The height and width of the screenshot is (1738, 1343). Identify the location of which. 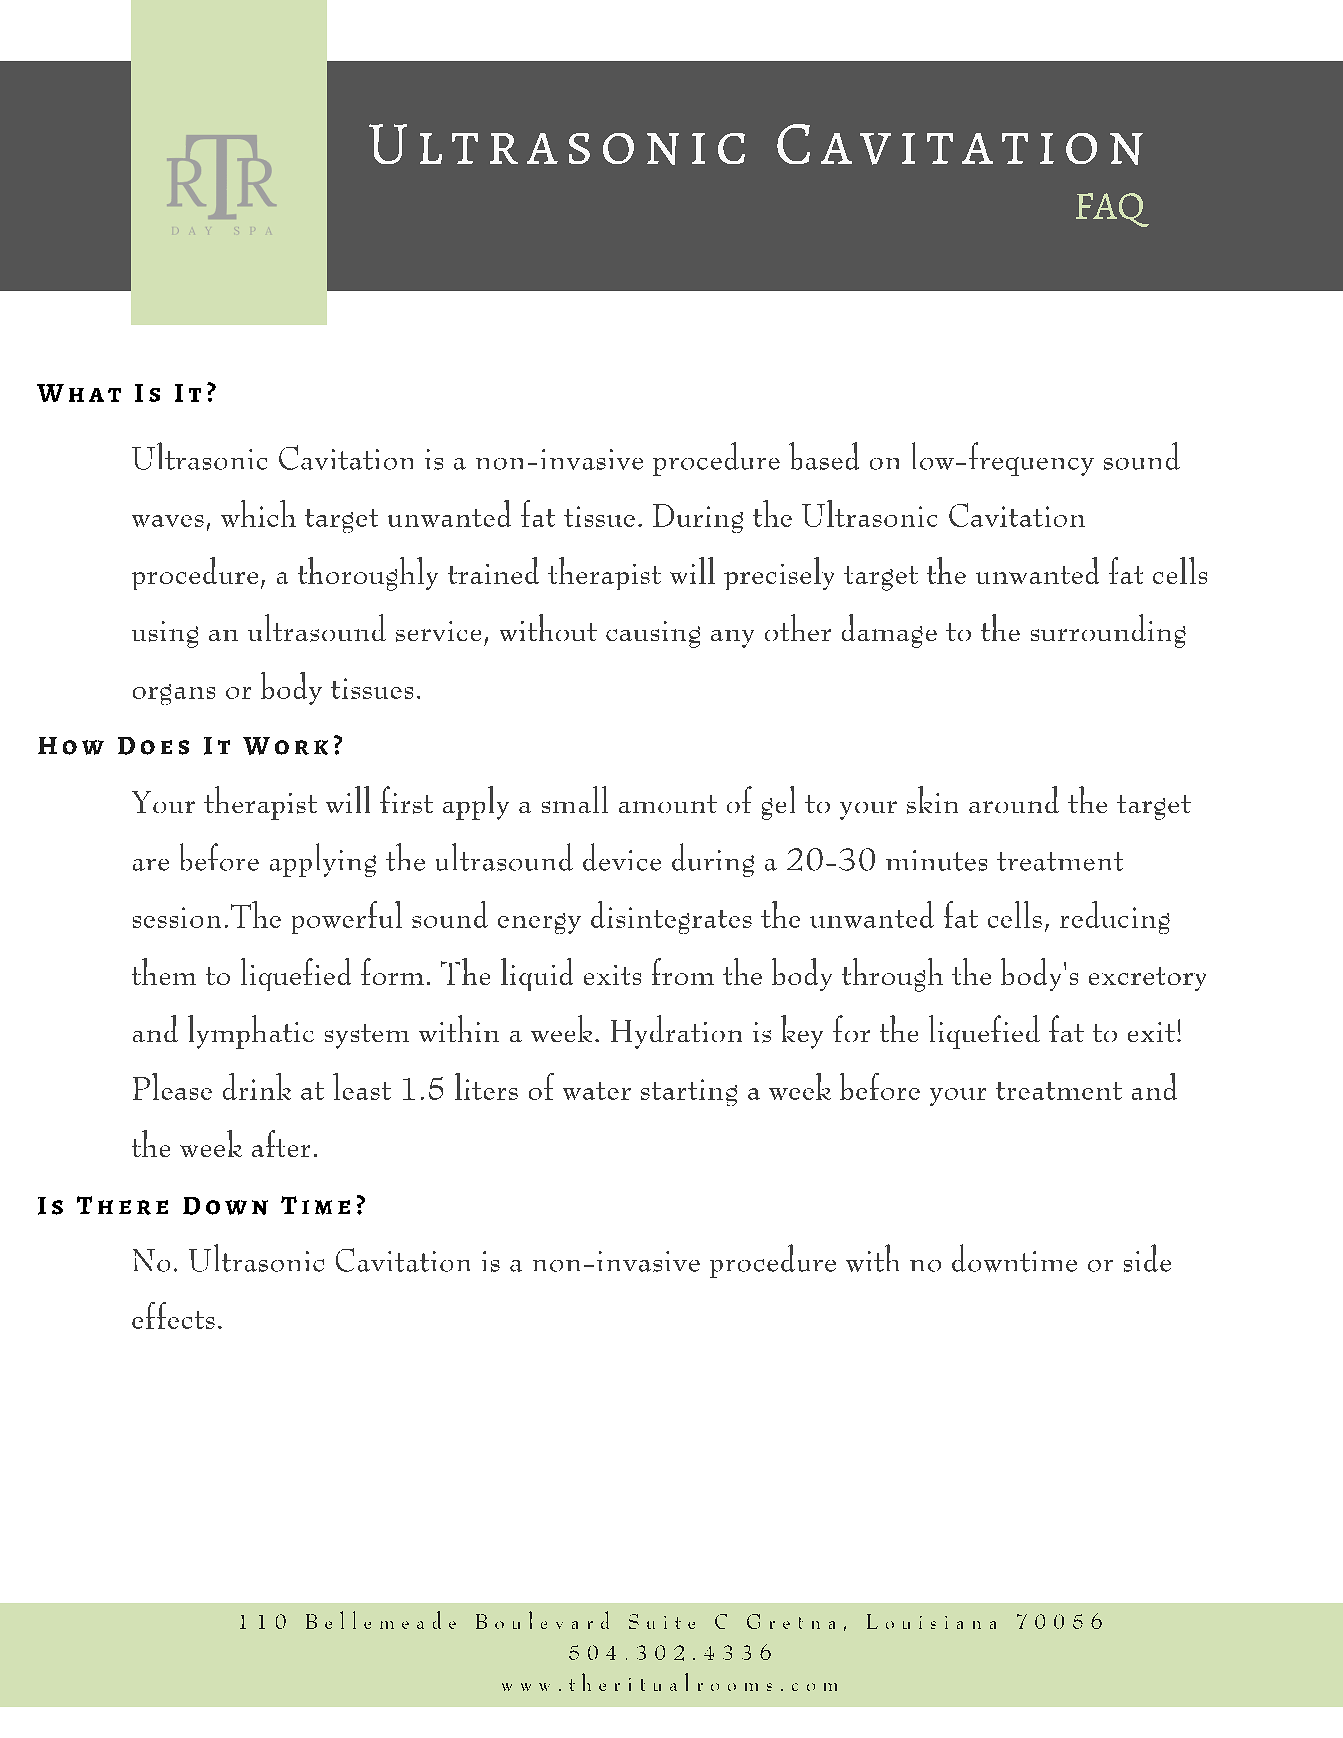
(258, 513).
